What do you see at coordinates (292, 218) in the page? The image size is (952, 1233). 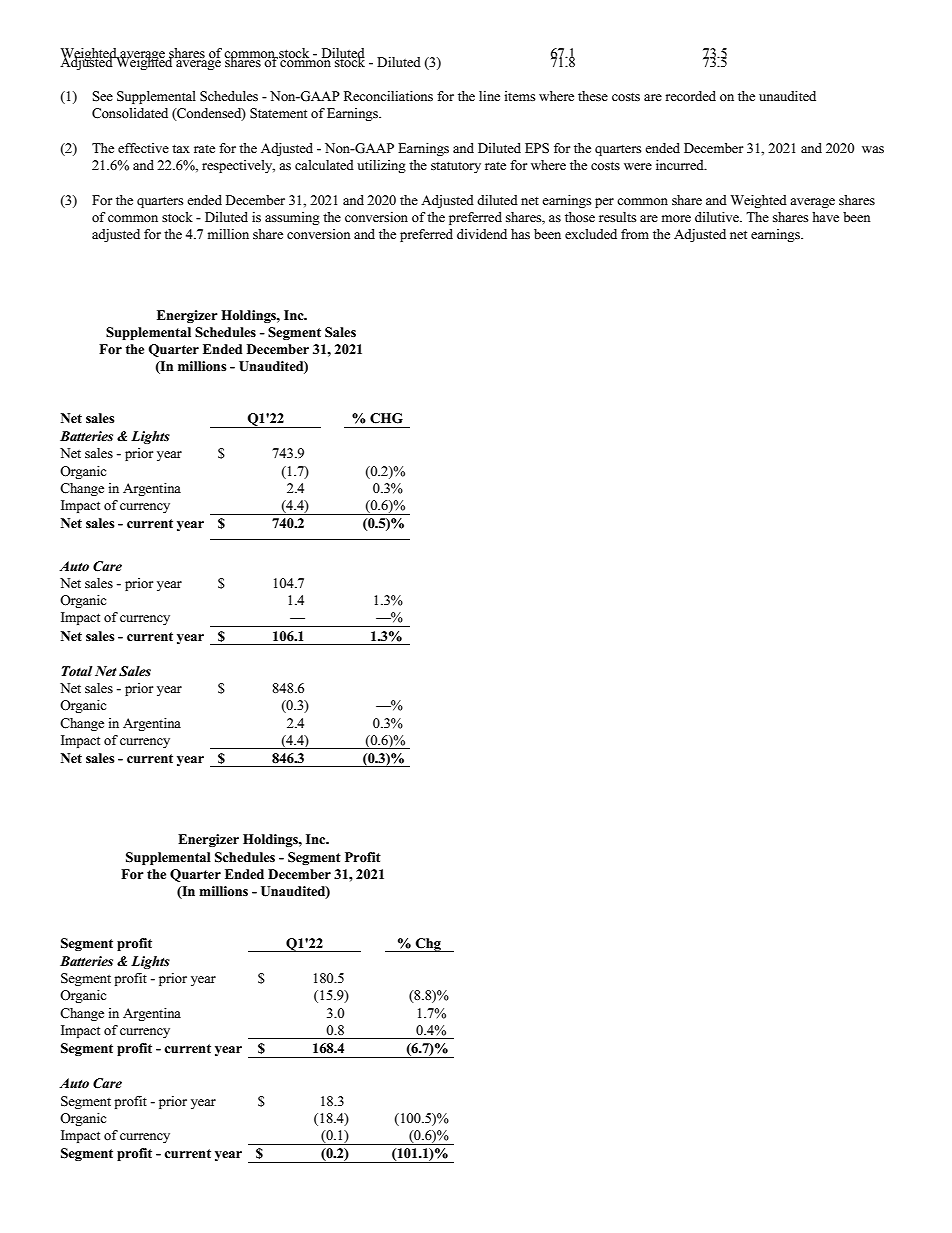 I see `assuming` at bounding box center [292, 218].
